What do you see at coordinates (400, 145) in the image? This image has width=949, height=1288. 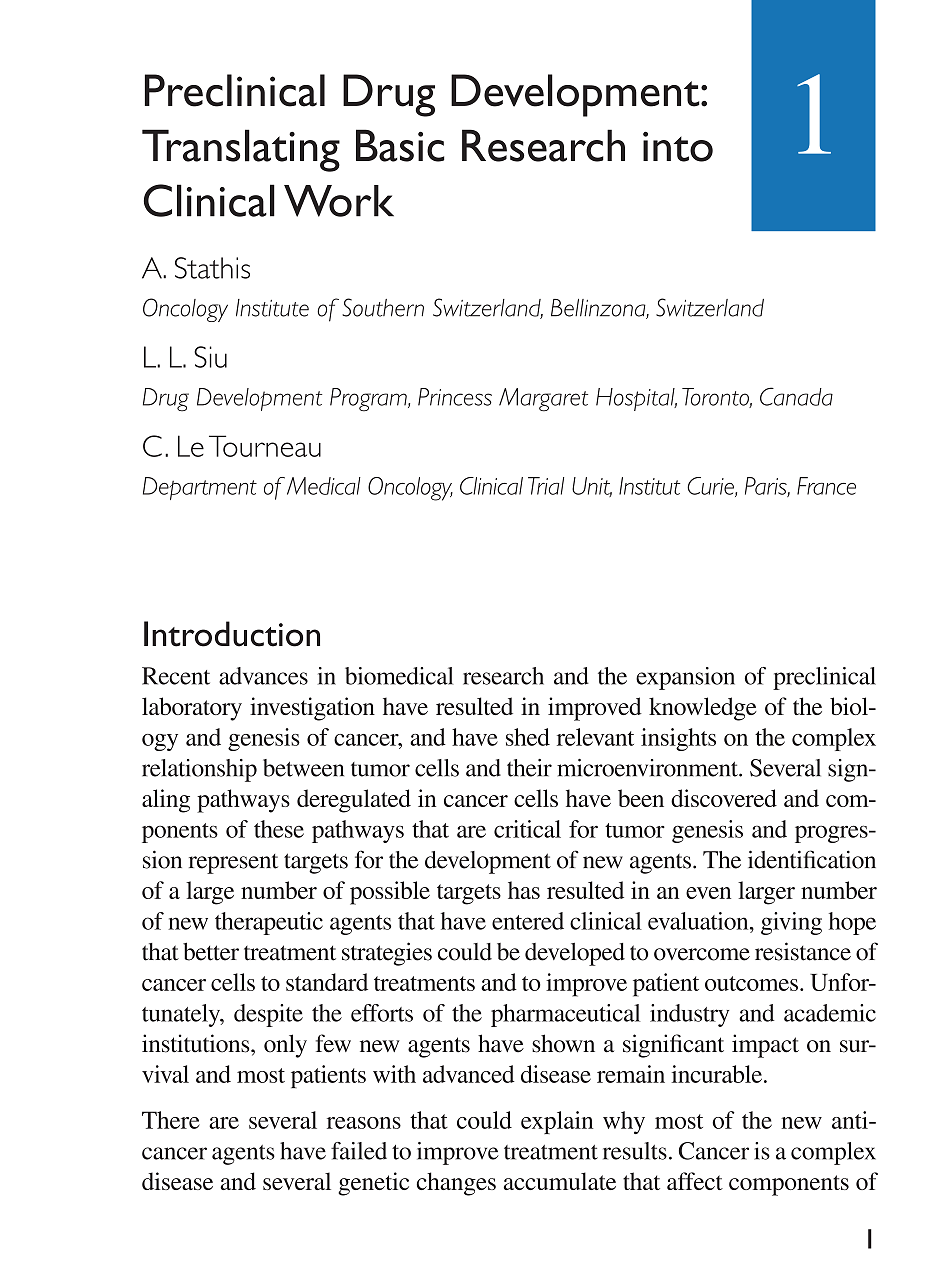 I see `Basic` at bounding box center [400, 145].
